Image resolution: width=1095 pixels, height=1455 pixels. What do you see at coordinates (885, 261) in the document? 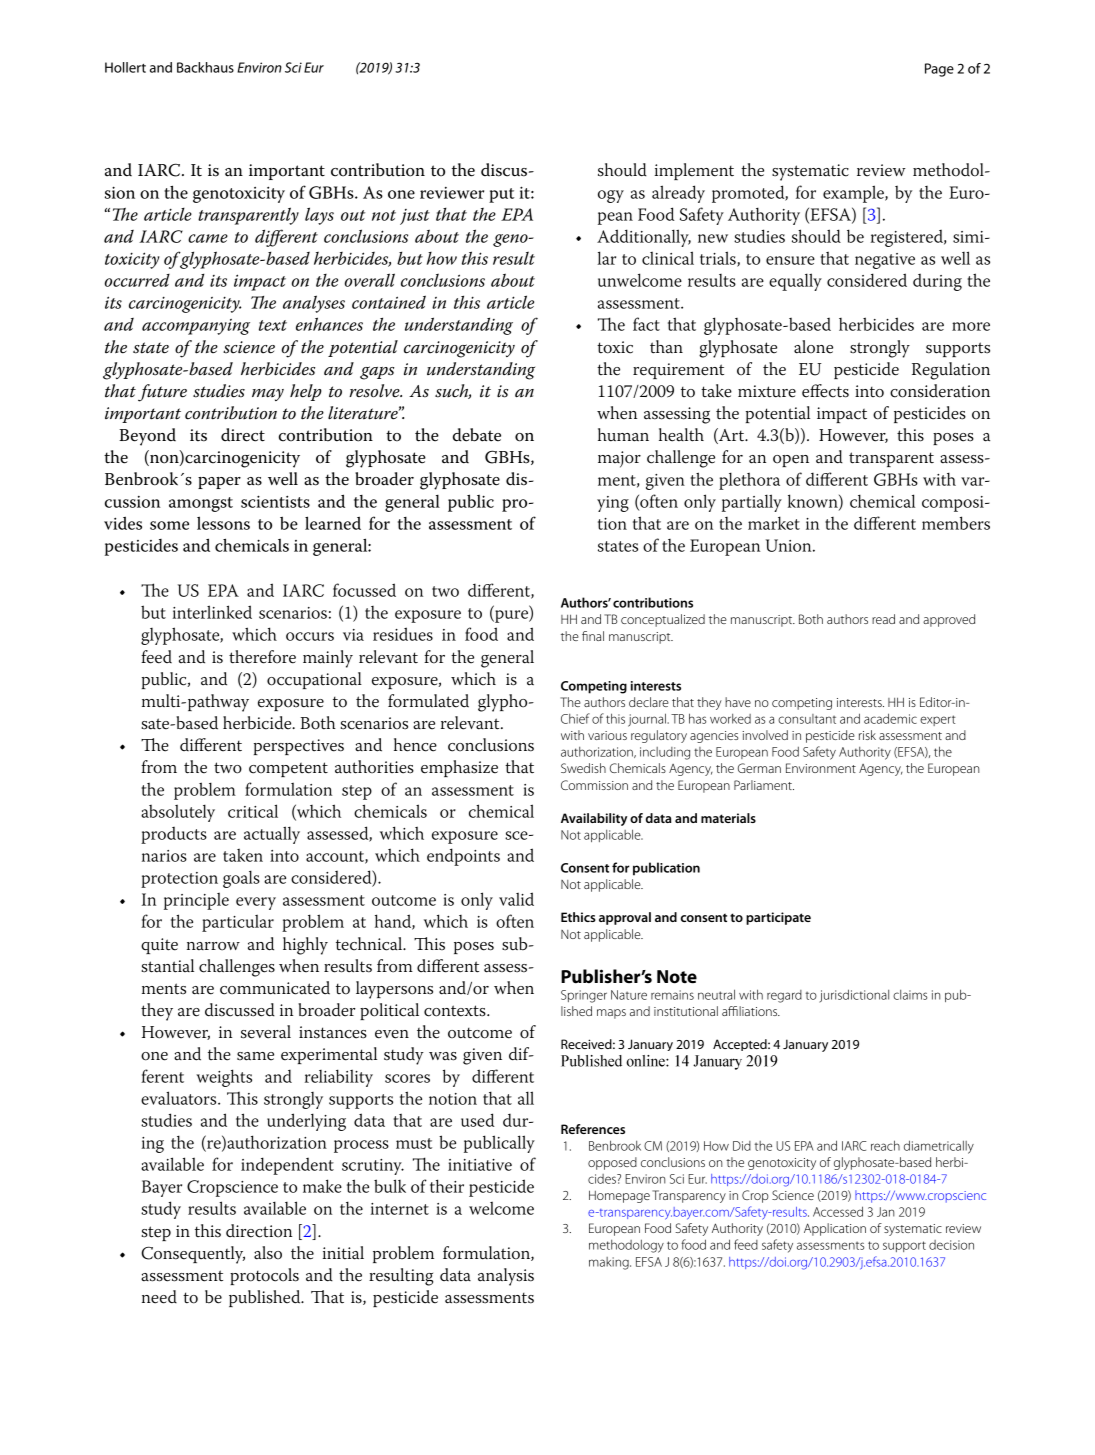
I see `negative` at bounding box center [885, 261].
